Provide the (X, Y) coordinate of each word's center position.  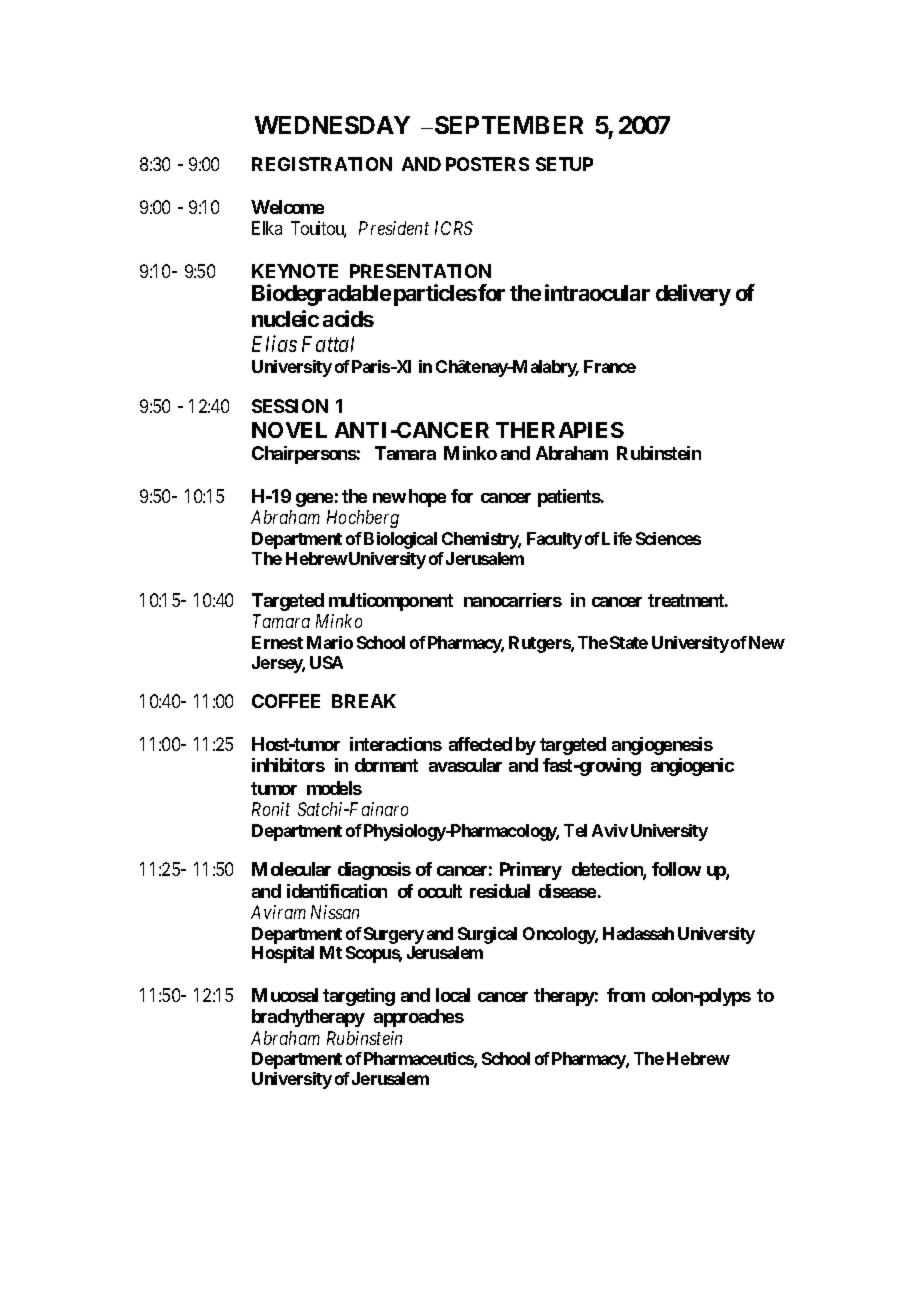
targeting (359, 997)
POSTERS (487, 164)
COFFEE (286, 701)
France (610, 366)
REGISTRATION (322, 164)
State (629, 642)
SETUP (564, 164)
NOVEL (289, 430)
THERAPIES (560, 430)
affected (480, 744)
